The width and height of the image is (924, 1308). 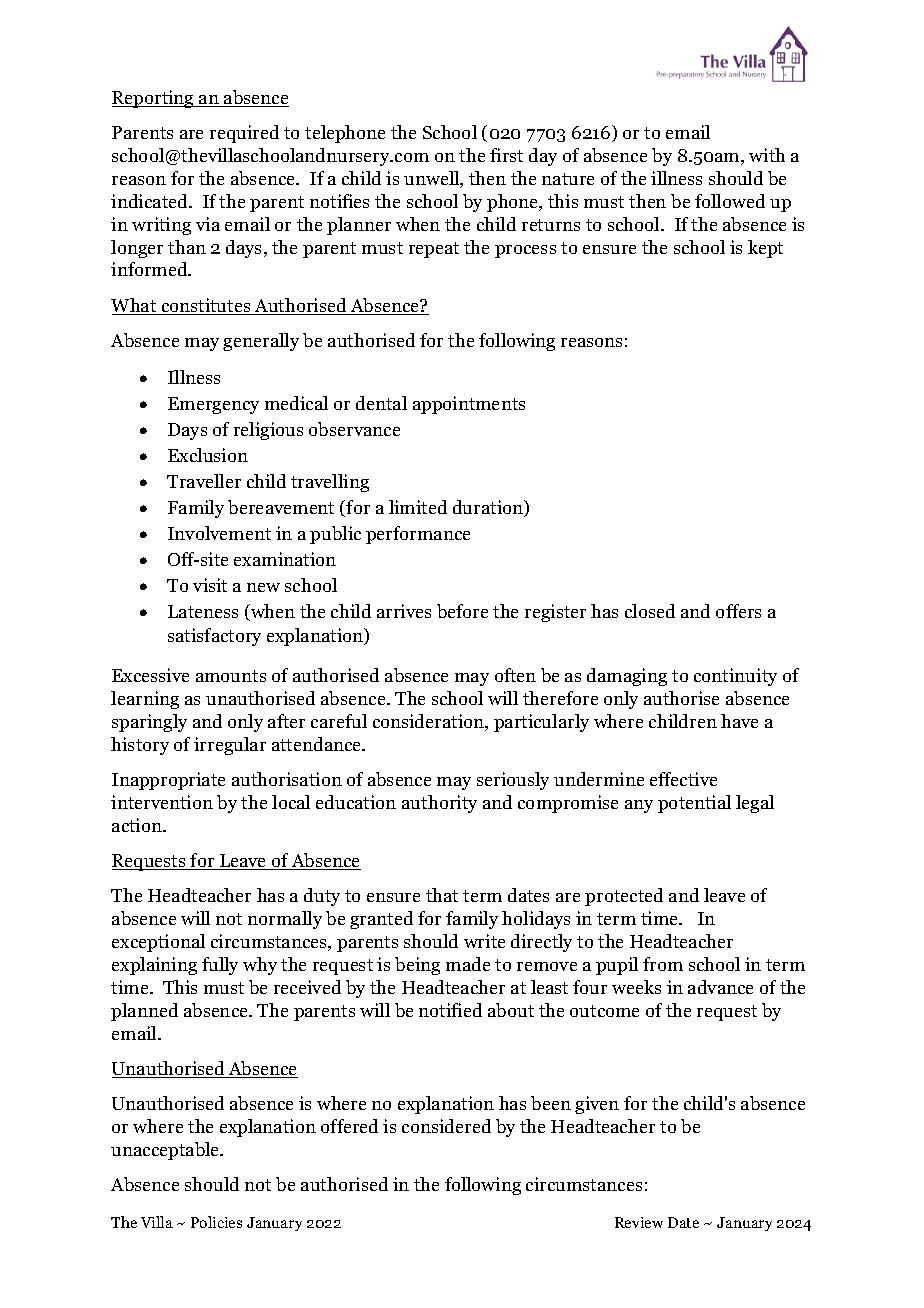 What do you see at coordinates (231, 676) in the image?
I see `amounts` at bounding box center [231, 676].
